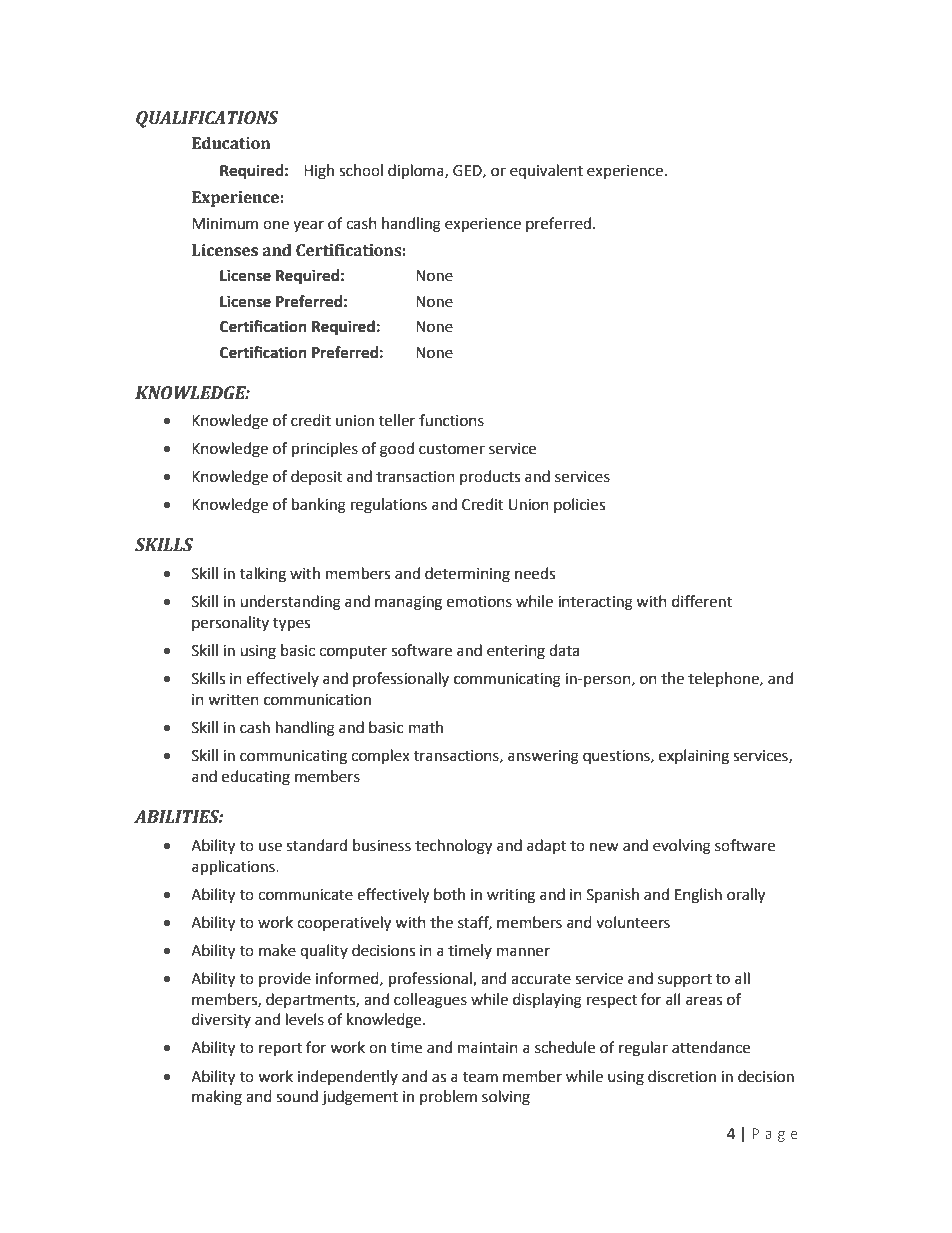 The height and width of the screenshot is (1233, 952). Describe the element at coordinates (480, 1077) in the screenshot. I see `team` at that location.
